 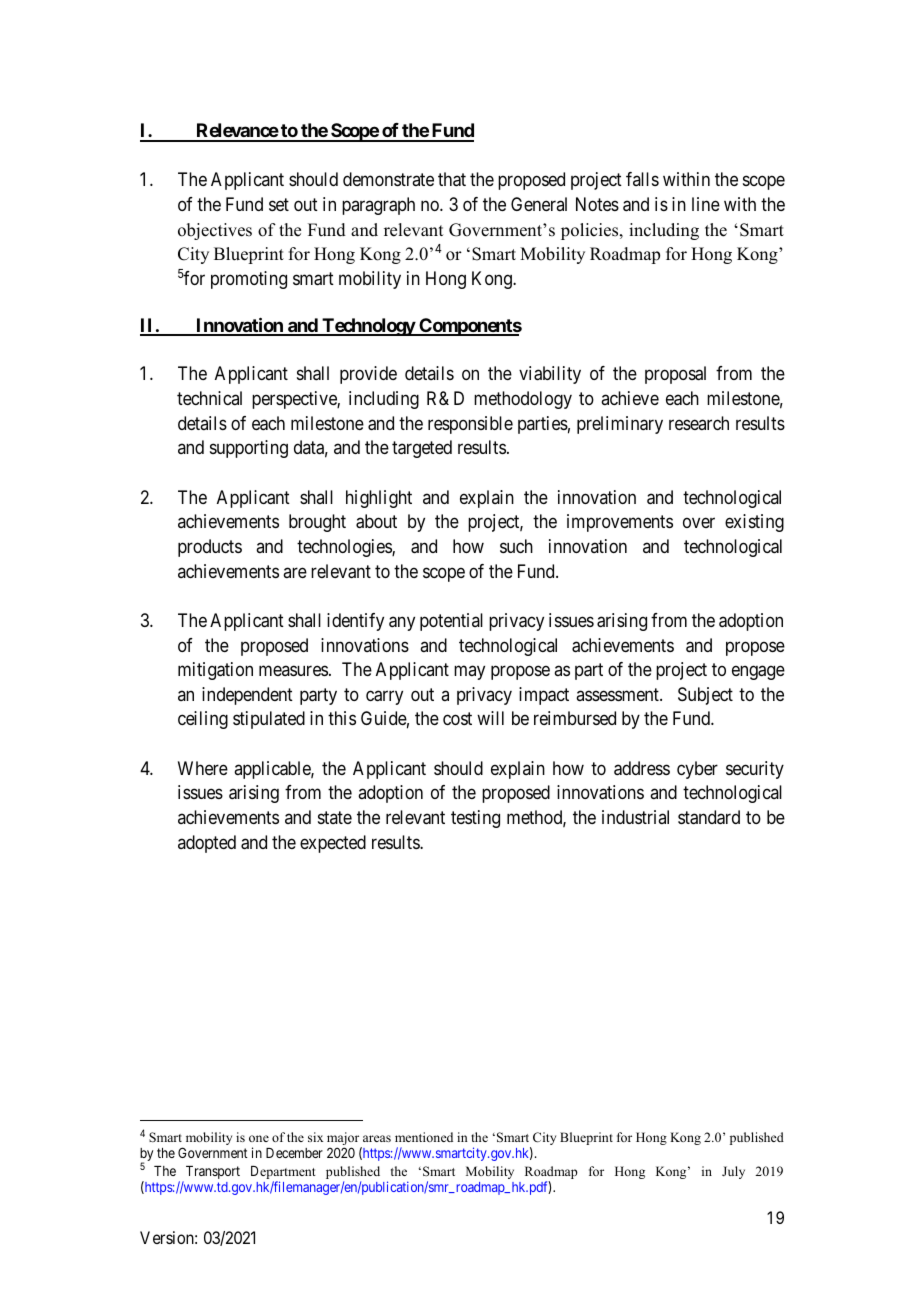 What do you see at coordinates (697, 770) in the screenshot?
I see `cyber` at bounding box center [697, 770].
